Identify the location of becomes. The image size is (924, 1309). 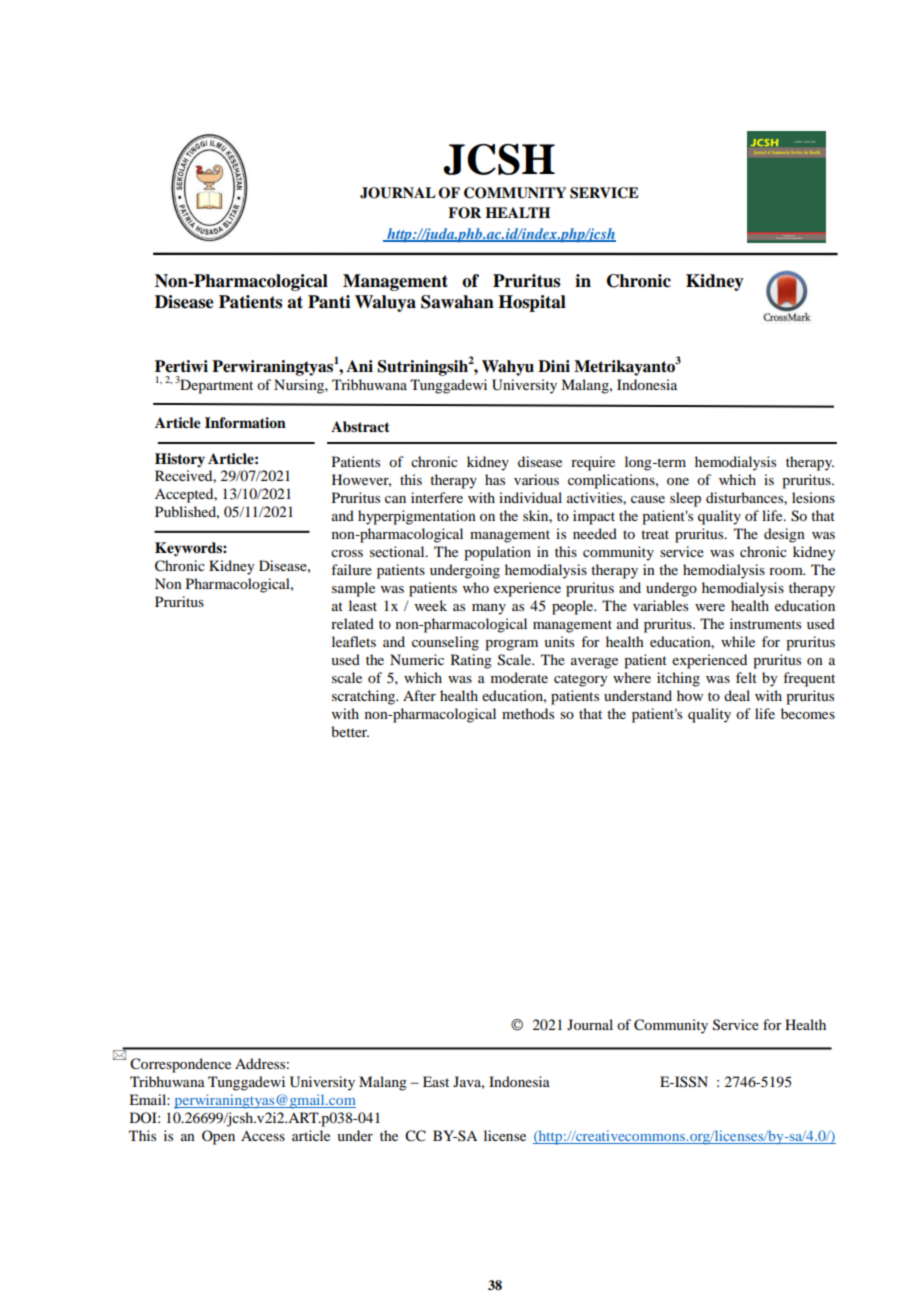
(808, 713).
